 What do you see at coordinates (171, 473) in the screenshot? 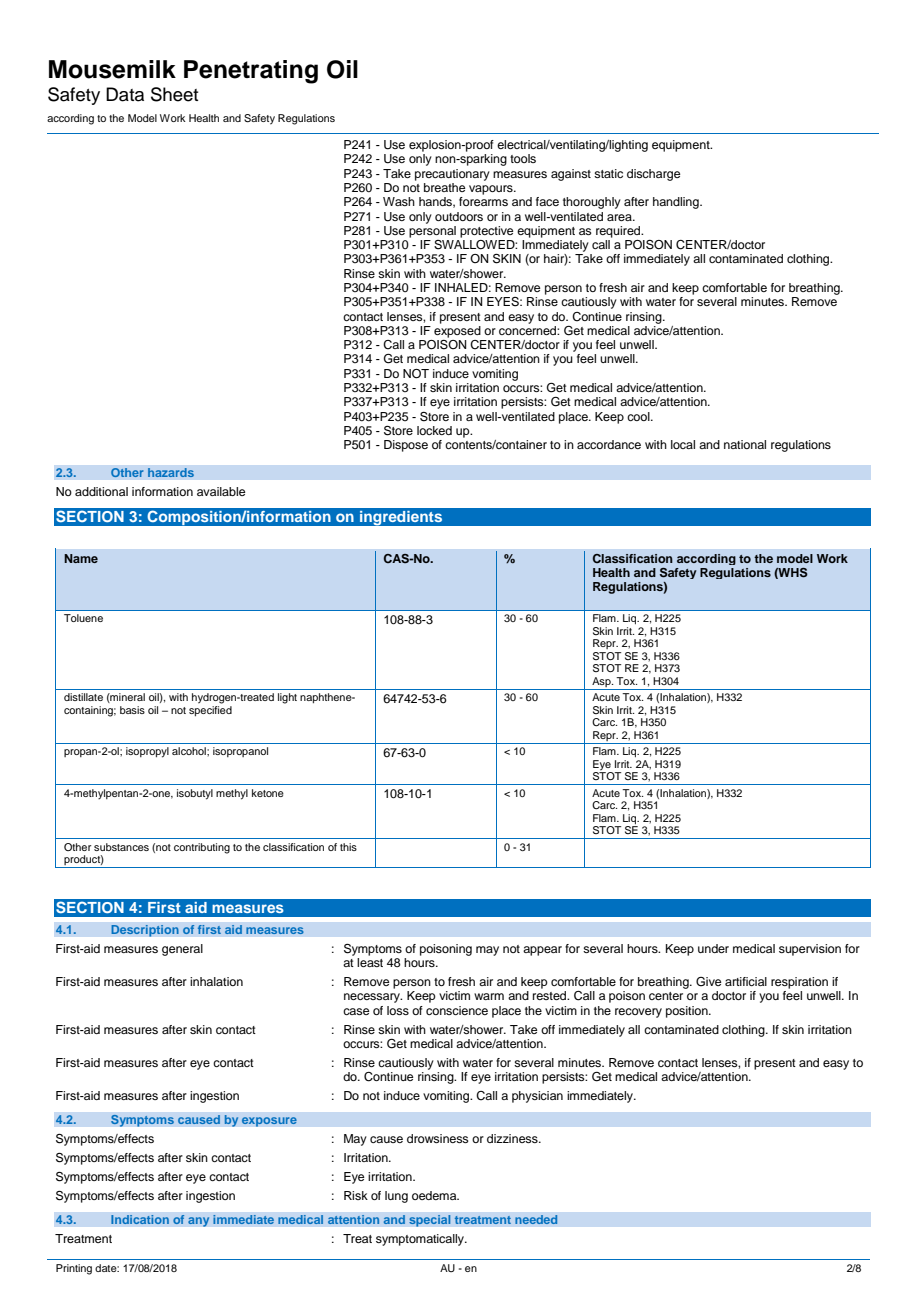
I see `hazards` at bounding box center [171, 473].
